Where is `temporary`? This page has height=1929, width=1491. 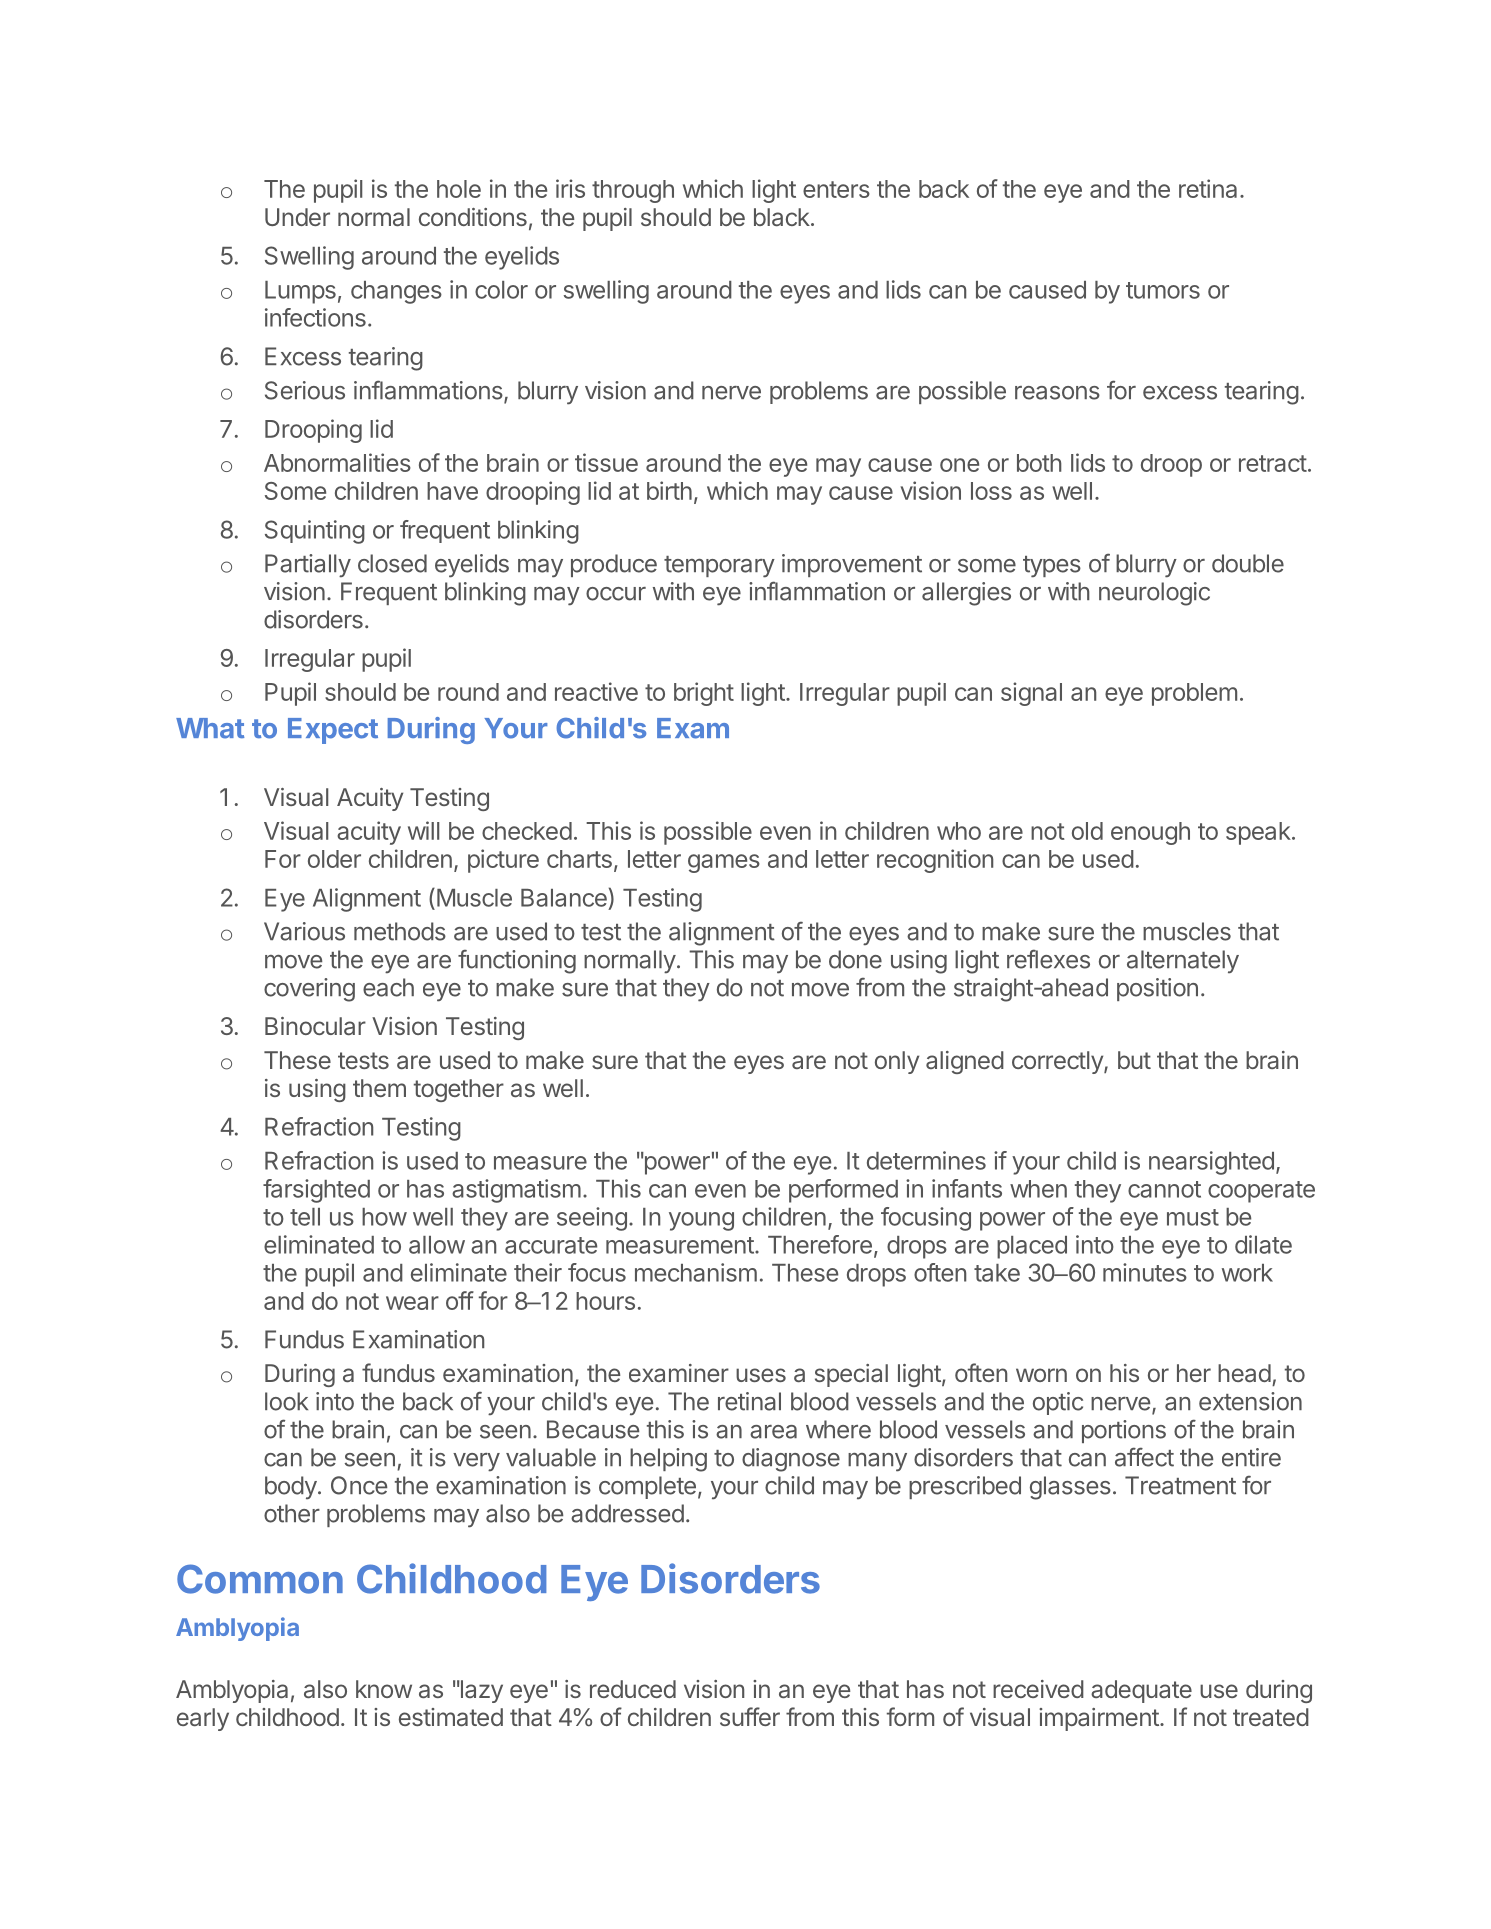
temporary is located at coordinates (719, 567).
